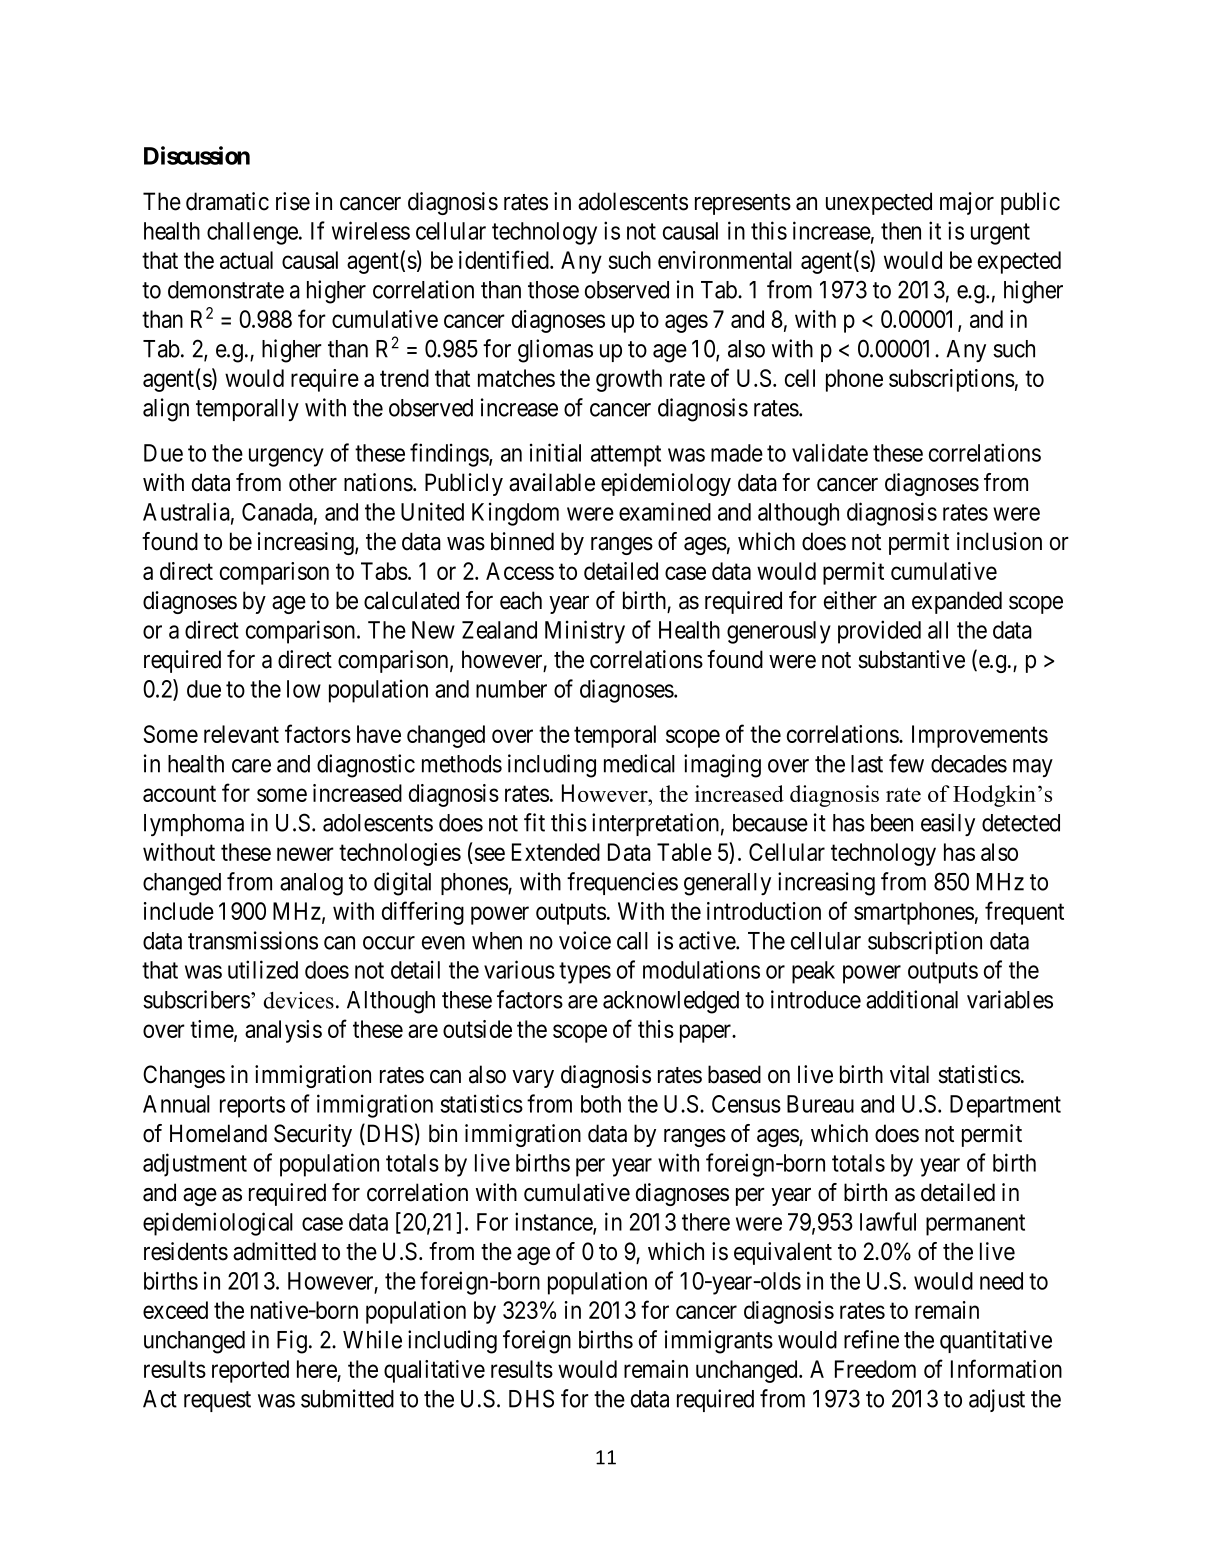 The width and height of the screenshot is (1212, 1568). Describe the element at coordinates (830, 452) in the screenshot. I see `validate` at that location.
